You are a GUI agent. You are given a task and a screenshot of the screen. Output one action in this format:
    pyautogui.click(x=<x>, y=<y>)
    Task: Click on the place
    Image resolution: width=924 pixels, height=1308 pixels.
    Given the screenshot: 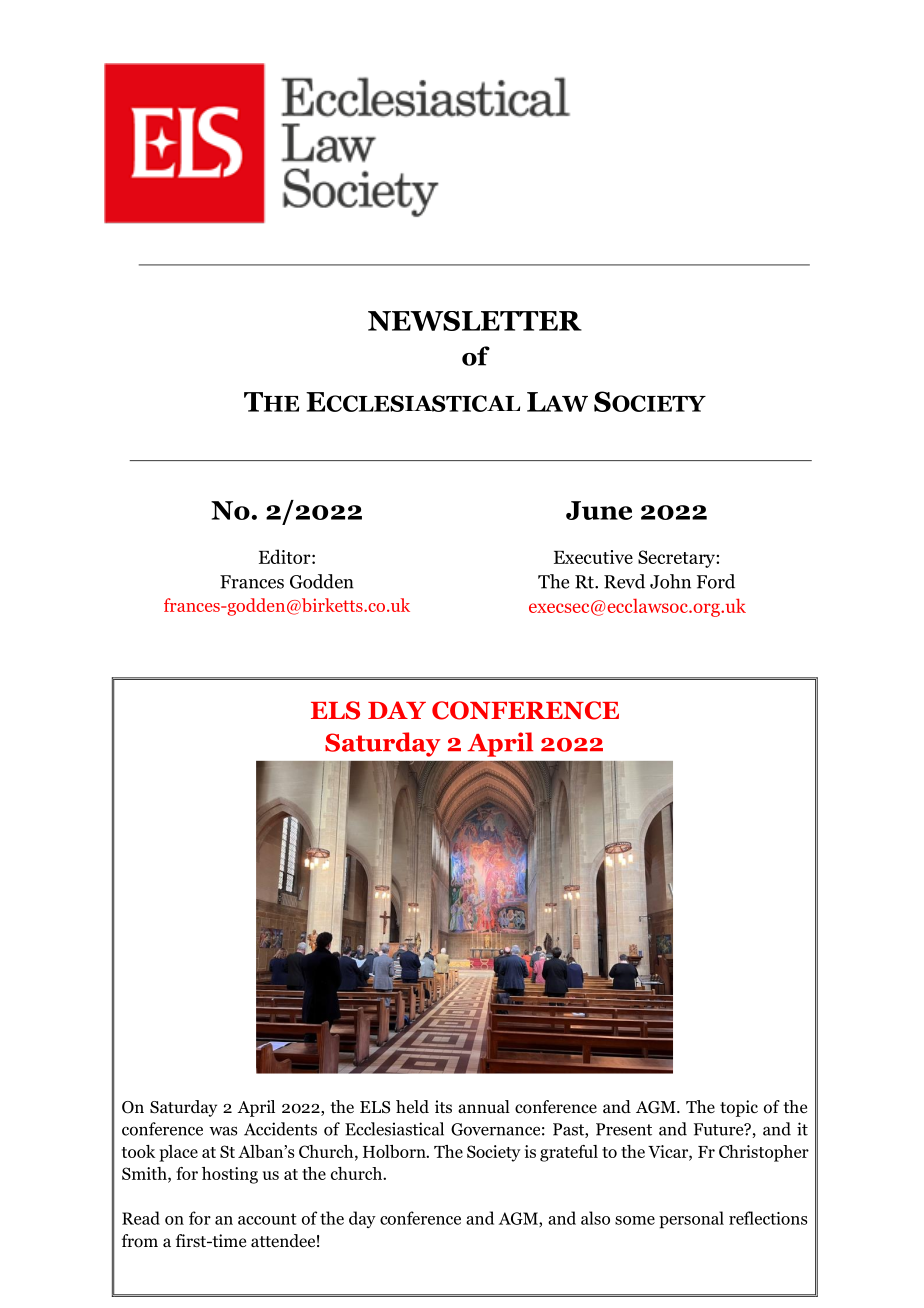 What is the action you would take?
    pyautogui.click(x=178, y=1153)
